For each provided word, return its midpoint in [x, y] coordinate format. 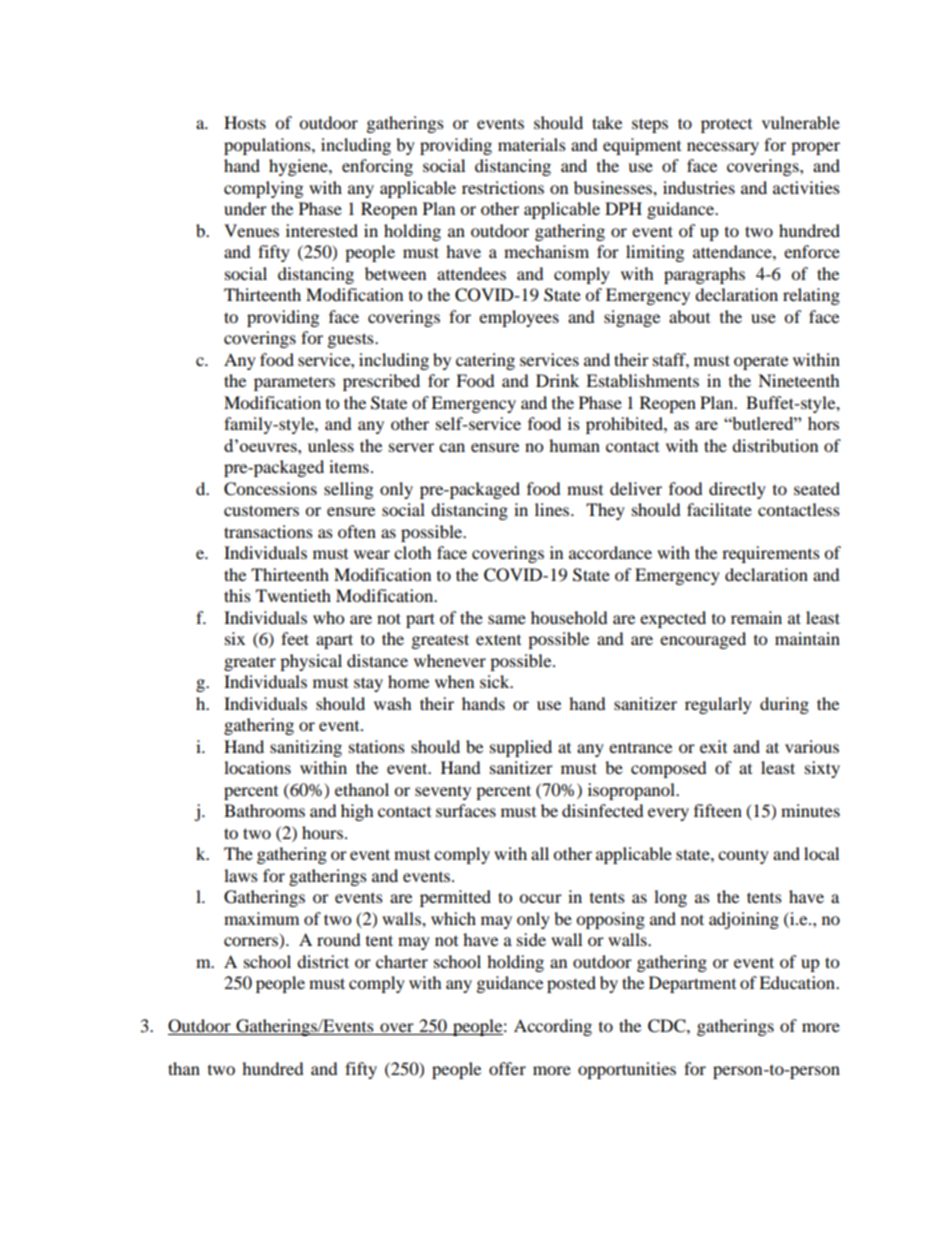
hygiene [299, 167]
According [553, 1027]
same [507, 619]
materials [532, 144]
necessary [723, 148]
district [323, 961]
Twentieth [293, 595]
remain [756, 617]
